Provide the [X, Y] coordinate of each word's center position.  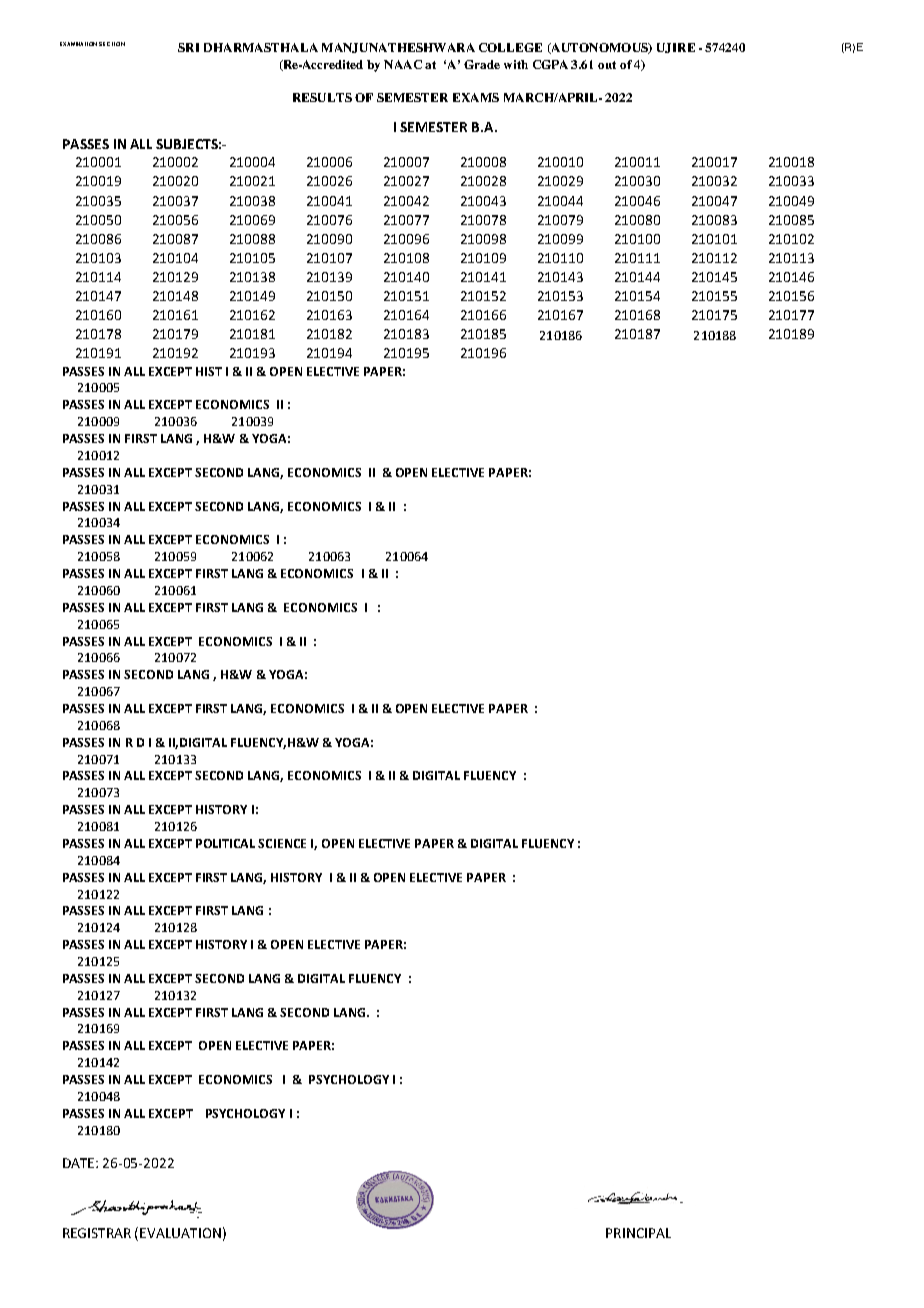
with [516, 64]
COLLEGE [510, 47]
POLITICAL [225, 843]
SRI [188, 47]
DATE [80, 1163]
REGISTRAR [97, 1233]
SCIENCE [282, 843]
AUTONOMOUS [599, 48]
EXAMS [476, 97]
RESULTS [322, 97]
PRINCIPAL [638, 1233]
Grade [482, 64]
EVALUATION [180, 1233]
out [607, 65]
